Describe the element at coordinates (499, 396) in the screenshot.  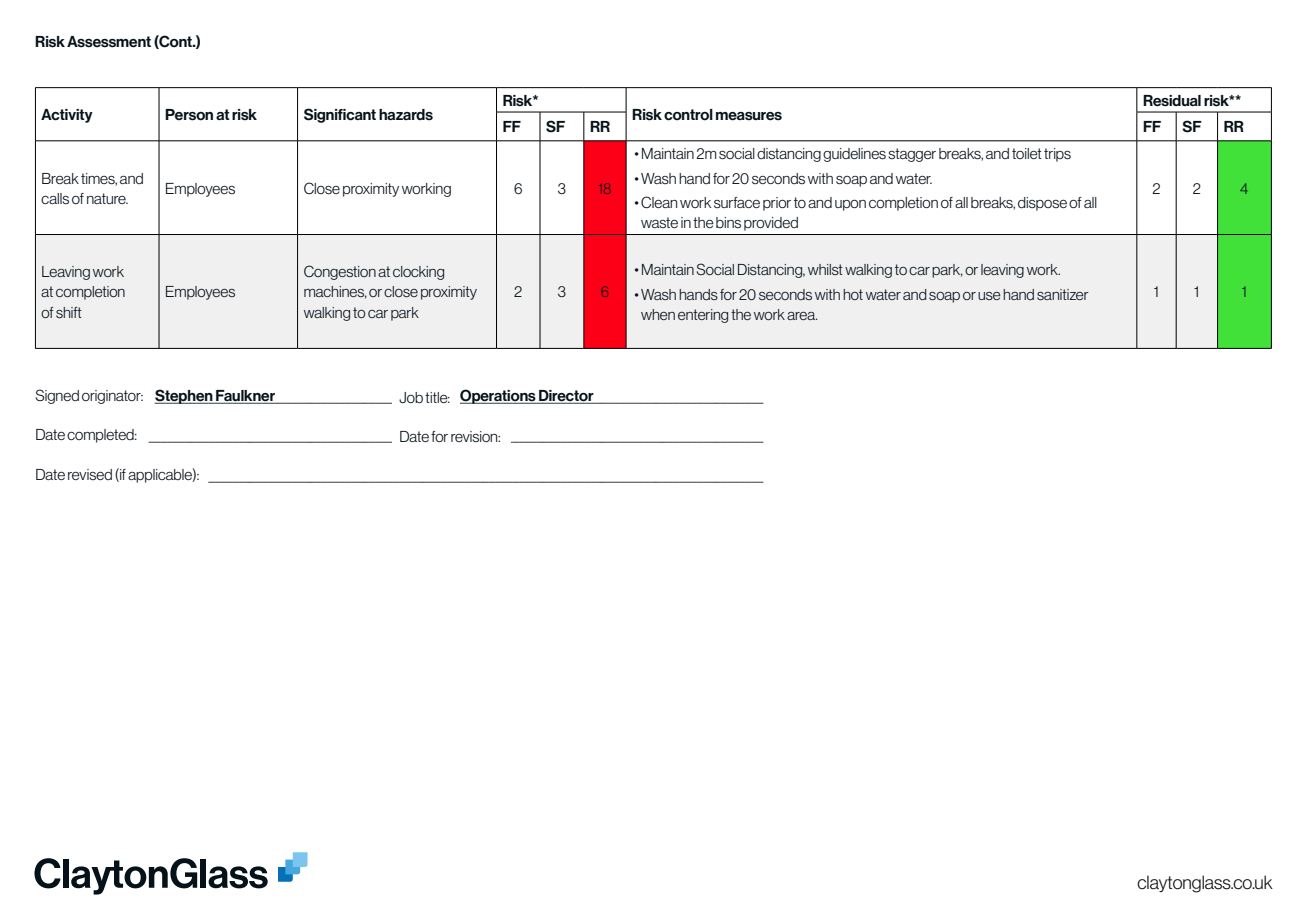
I see `Operations` at that location.
